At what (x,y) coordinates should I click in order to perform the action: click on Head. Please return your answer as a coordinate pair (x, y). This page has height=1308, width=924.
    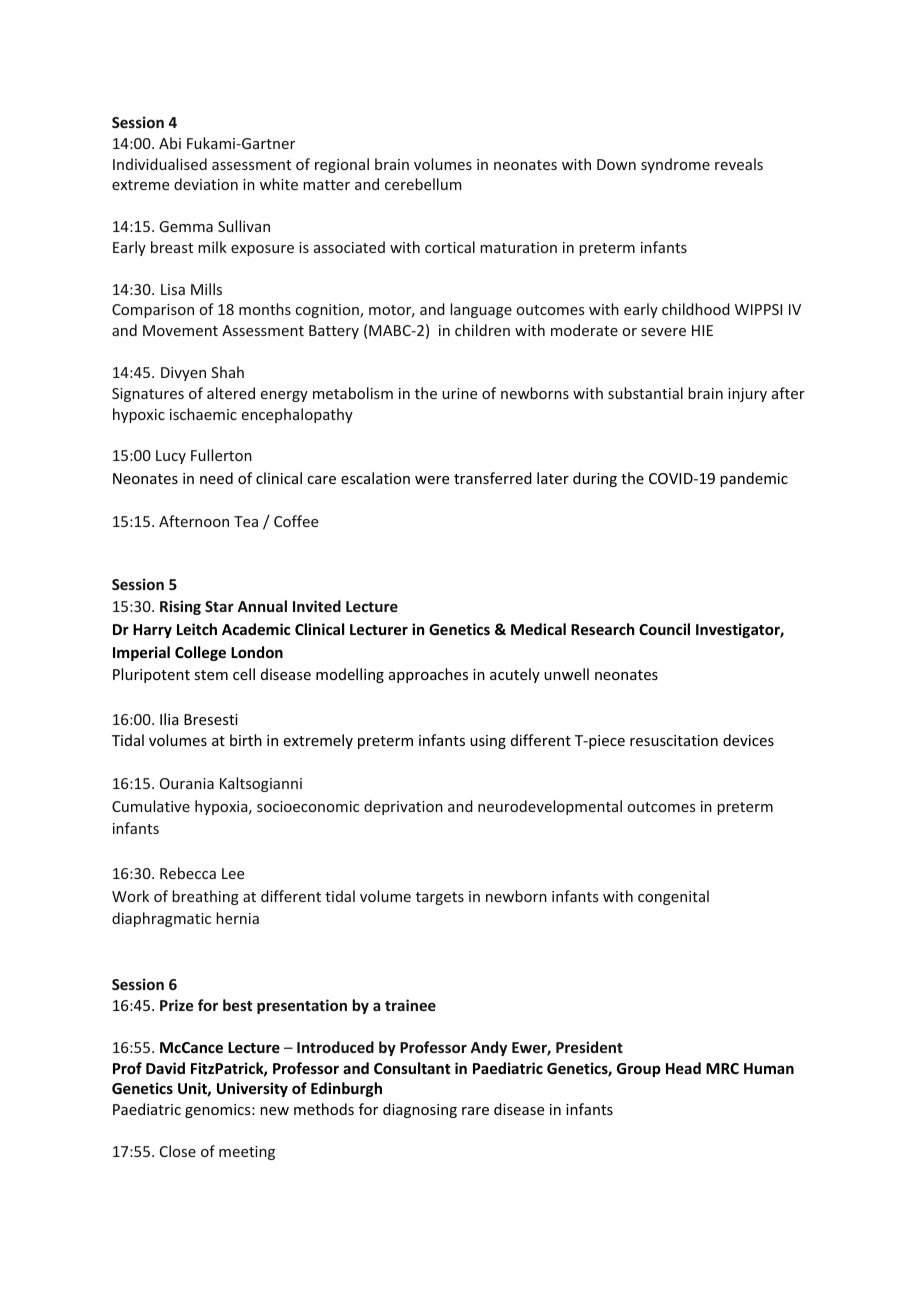
    Looking at the image, I should click on (683, 1068).
